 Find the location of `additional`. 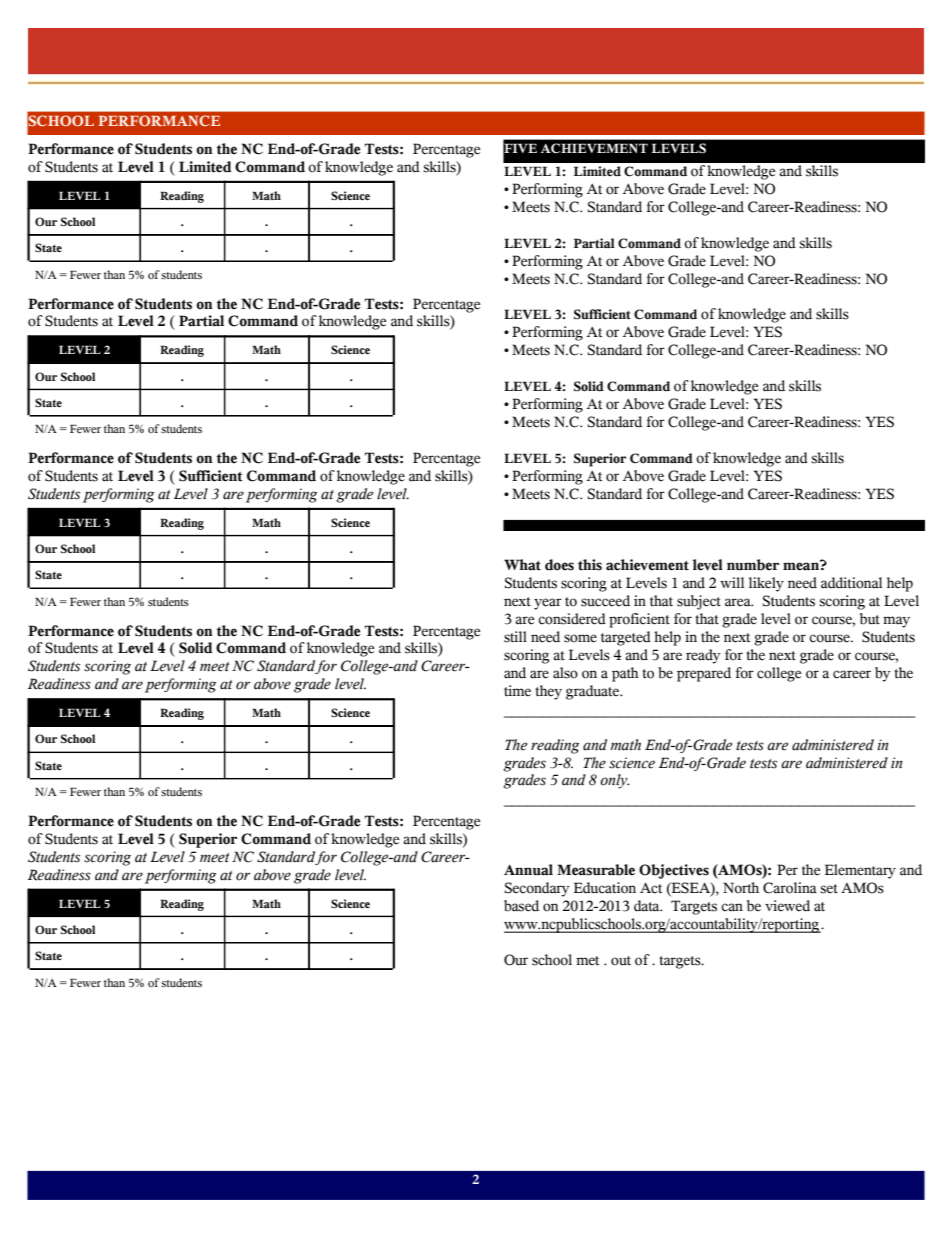

additional is located at coordinates (851, 583).
